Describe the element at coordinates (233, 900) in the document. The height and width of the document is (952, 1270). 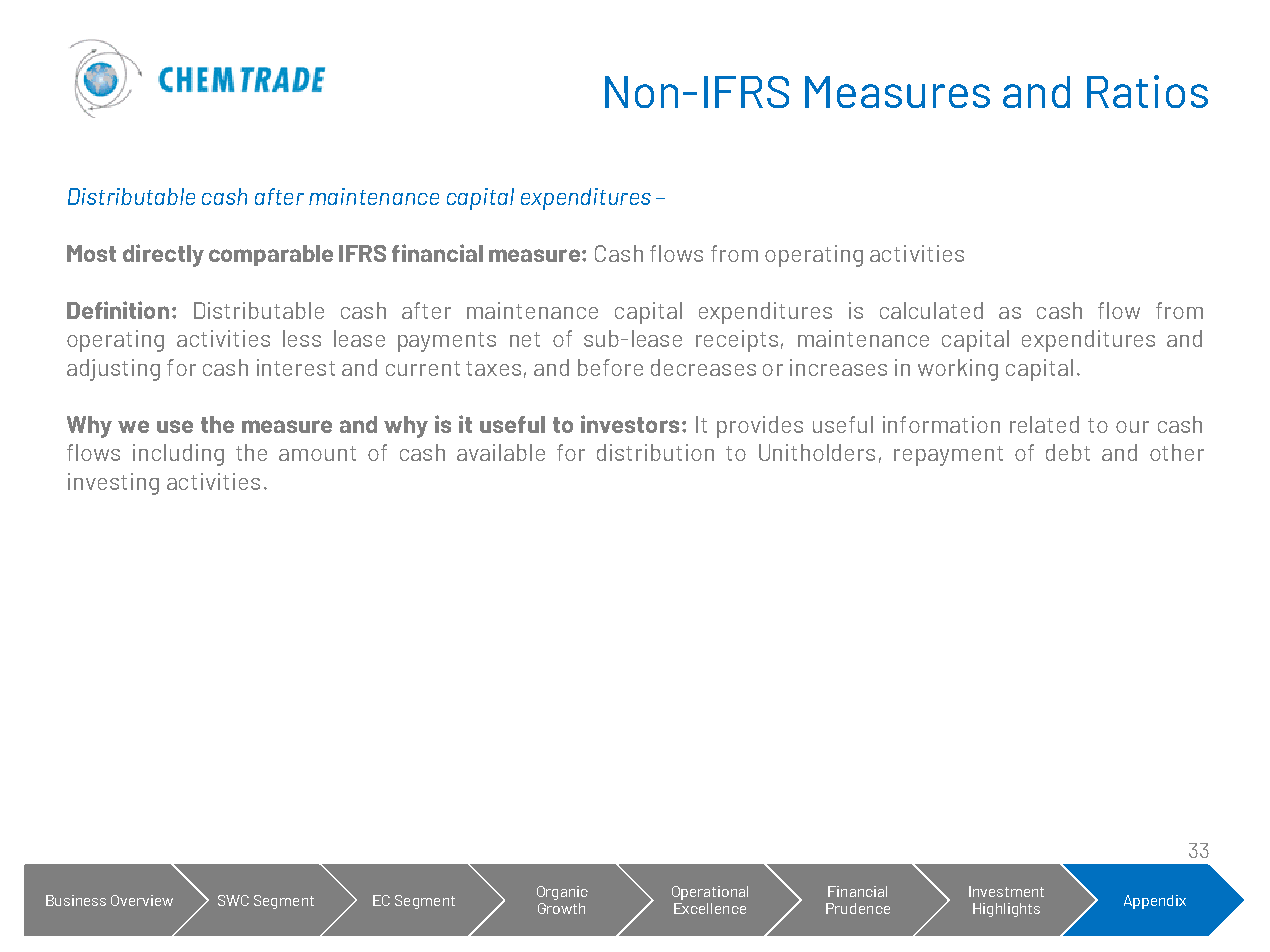
I see `SWC` at that location.
